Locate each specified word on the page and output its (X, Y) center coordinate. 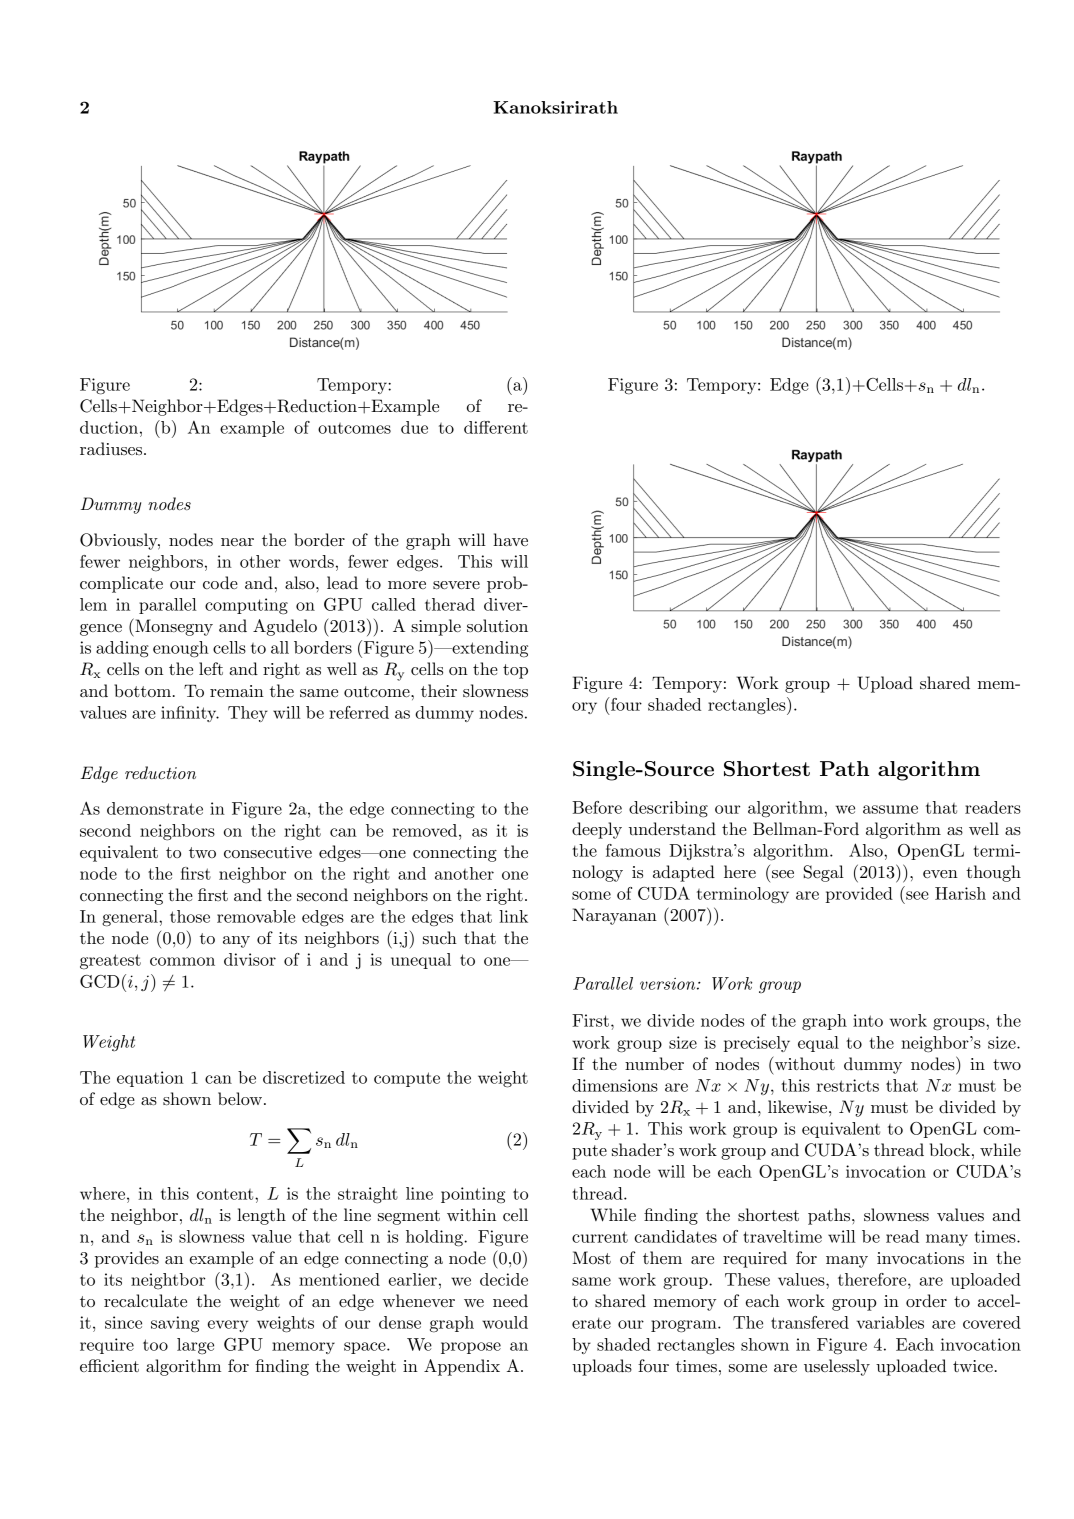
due (414, 427)
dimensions (615, 1085)
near (237, 542)
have (510, 539)
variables (890, 1322)
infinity (190, 714)
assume (890, 809)
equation (150, 1079)
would (505, 1322)
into (868, 1020)
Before (597, 807)
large (195, 1346)
